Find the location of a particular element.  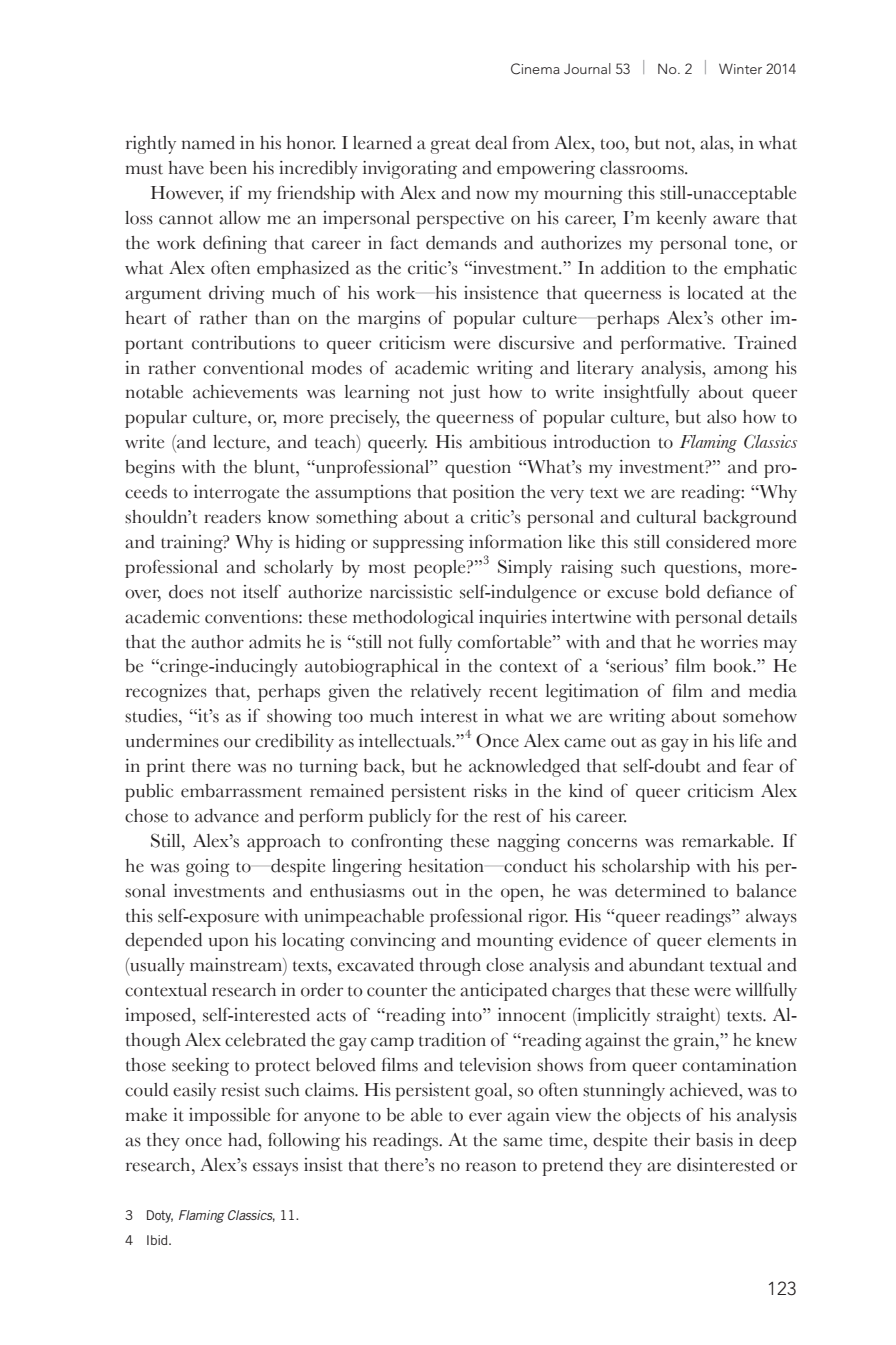

Winter is located at coordinates (740, 68).
